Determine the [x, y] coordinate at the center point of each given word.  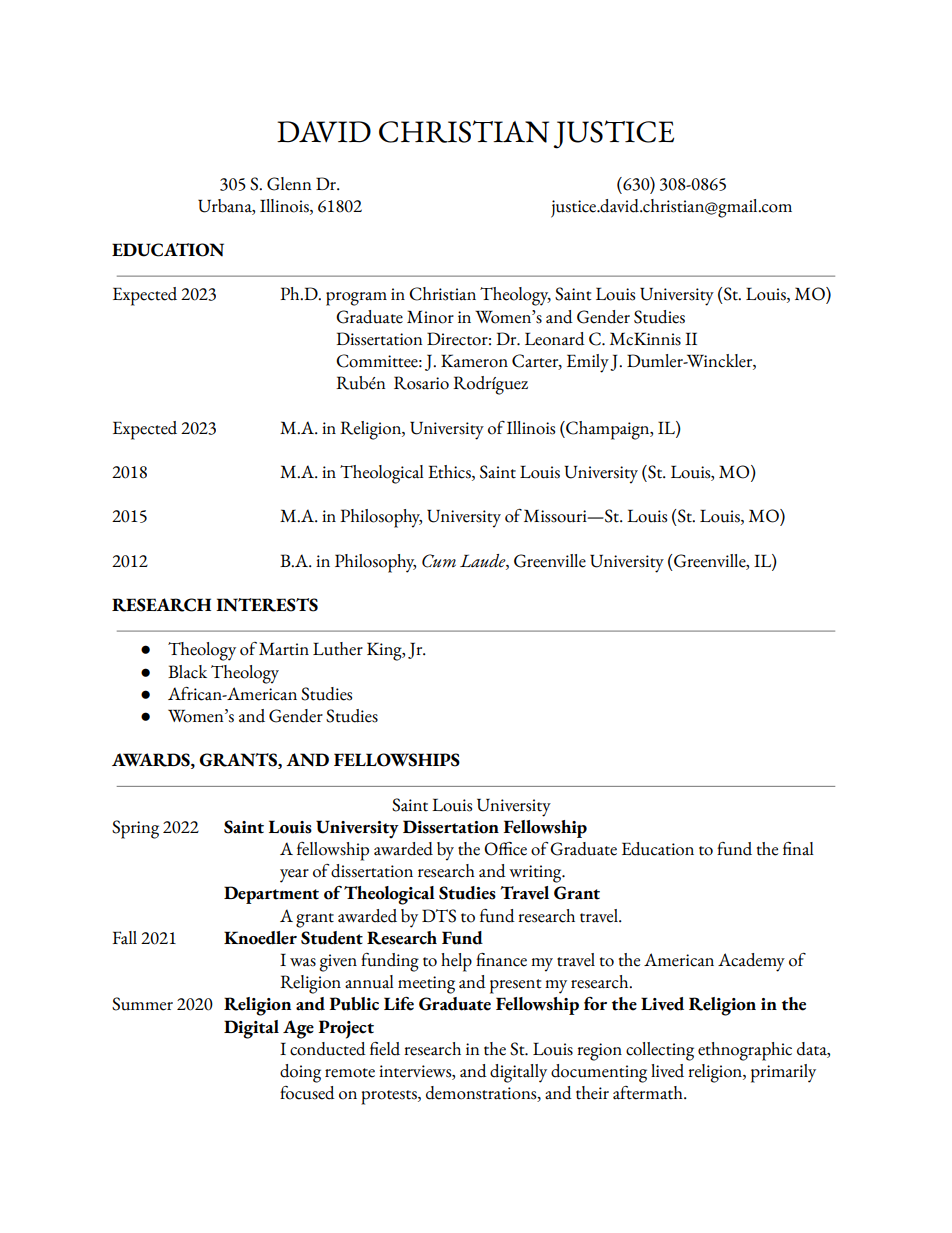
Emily [588, 363]
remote [350, 1073]
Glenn [289, 184]
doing [300, 1073]
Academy [751, 962]
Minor [430, 317]
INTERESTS [267, 605]
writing [536, 874]
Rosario [421, 383]
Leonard [555, 339]
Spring [135, 829]
